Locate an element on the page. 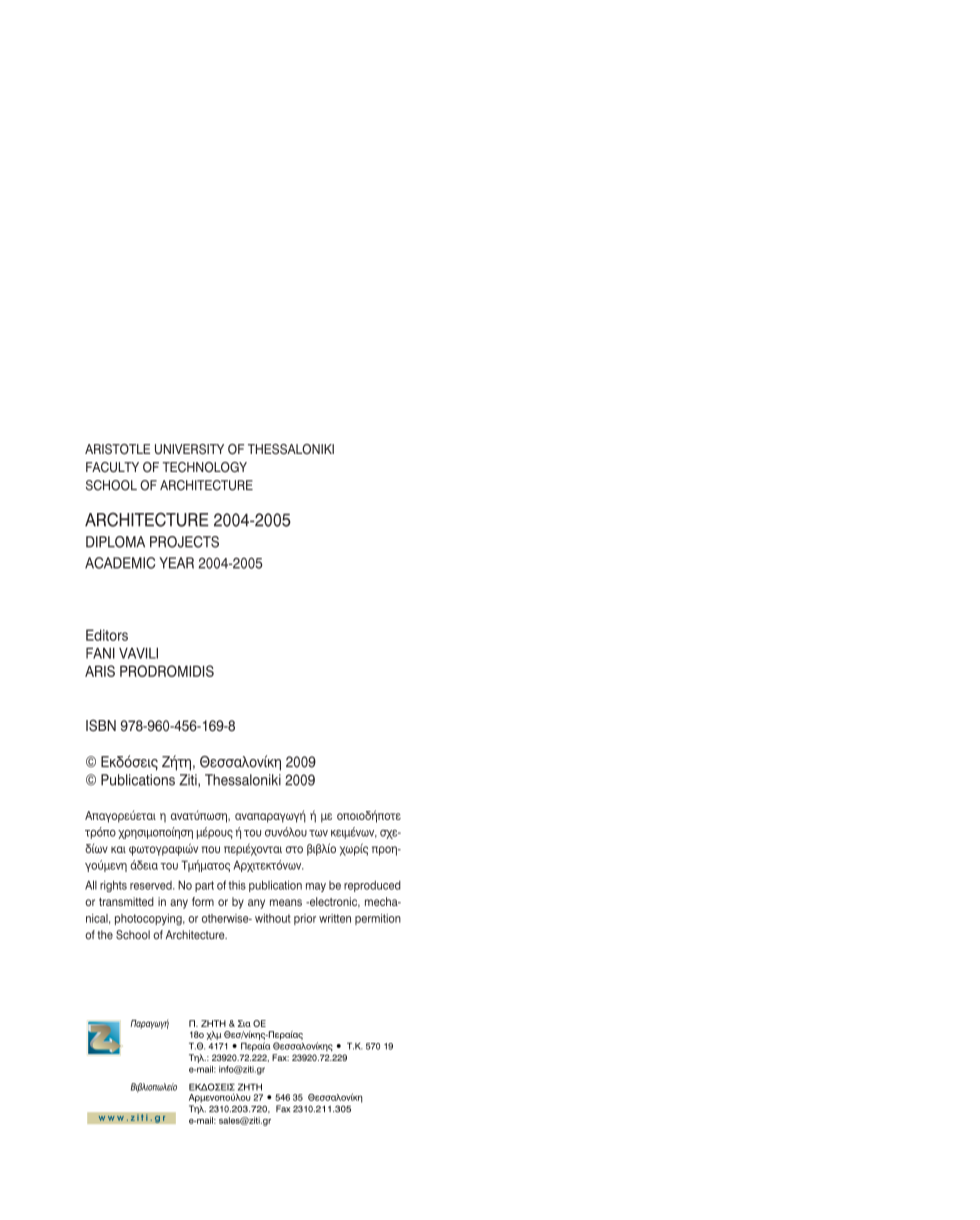 Image resolution: width=980 pixels, height=1220 pixels. TECHNOLOGY is located at coordinates (204, 467).
